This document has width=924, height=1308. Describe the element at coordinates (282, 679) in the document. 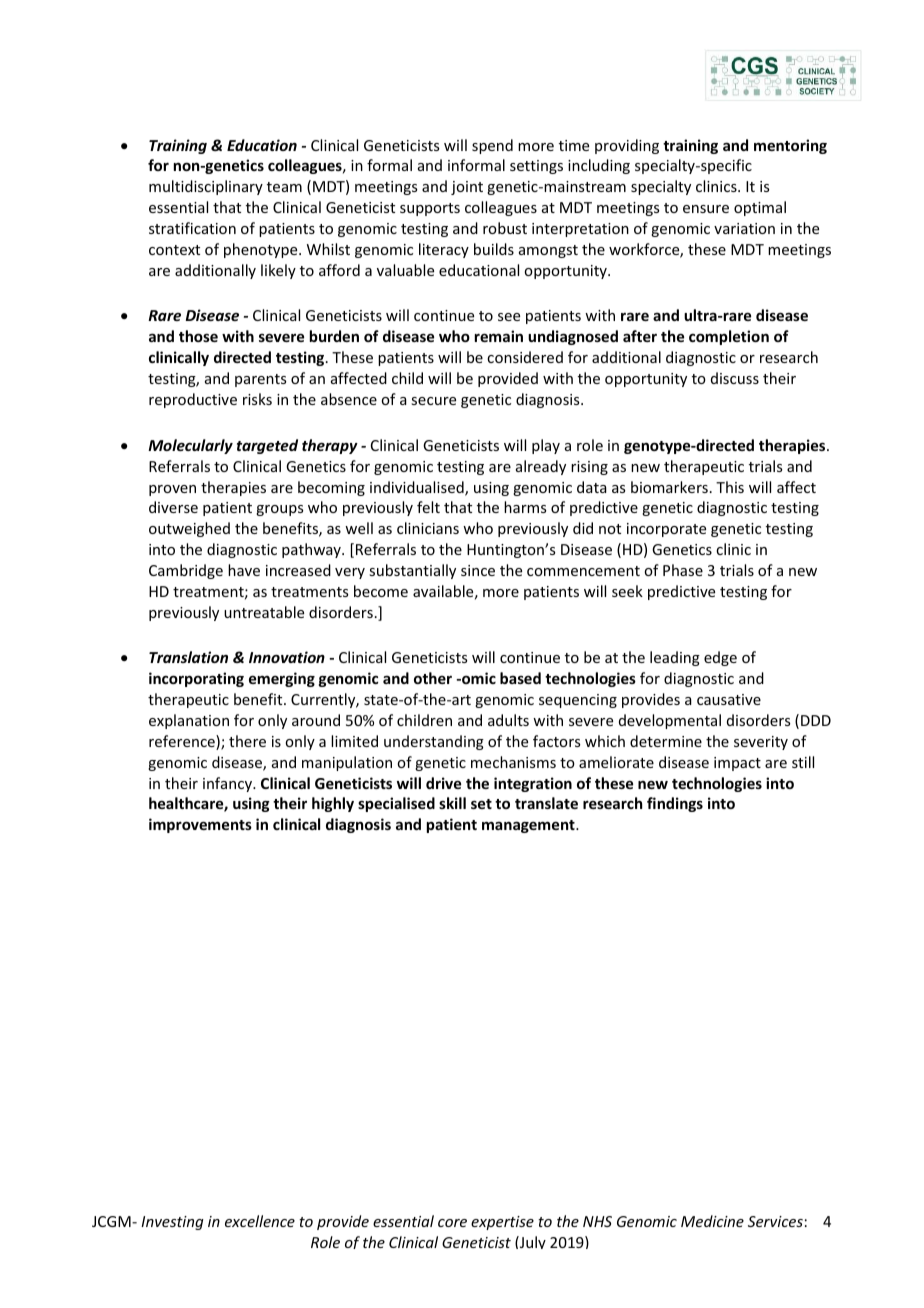

I see `emerging` at that location.
